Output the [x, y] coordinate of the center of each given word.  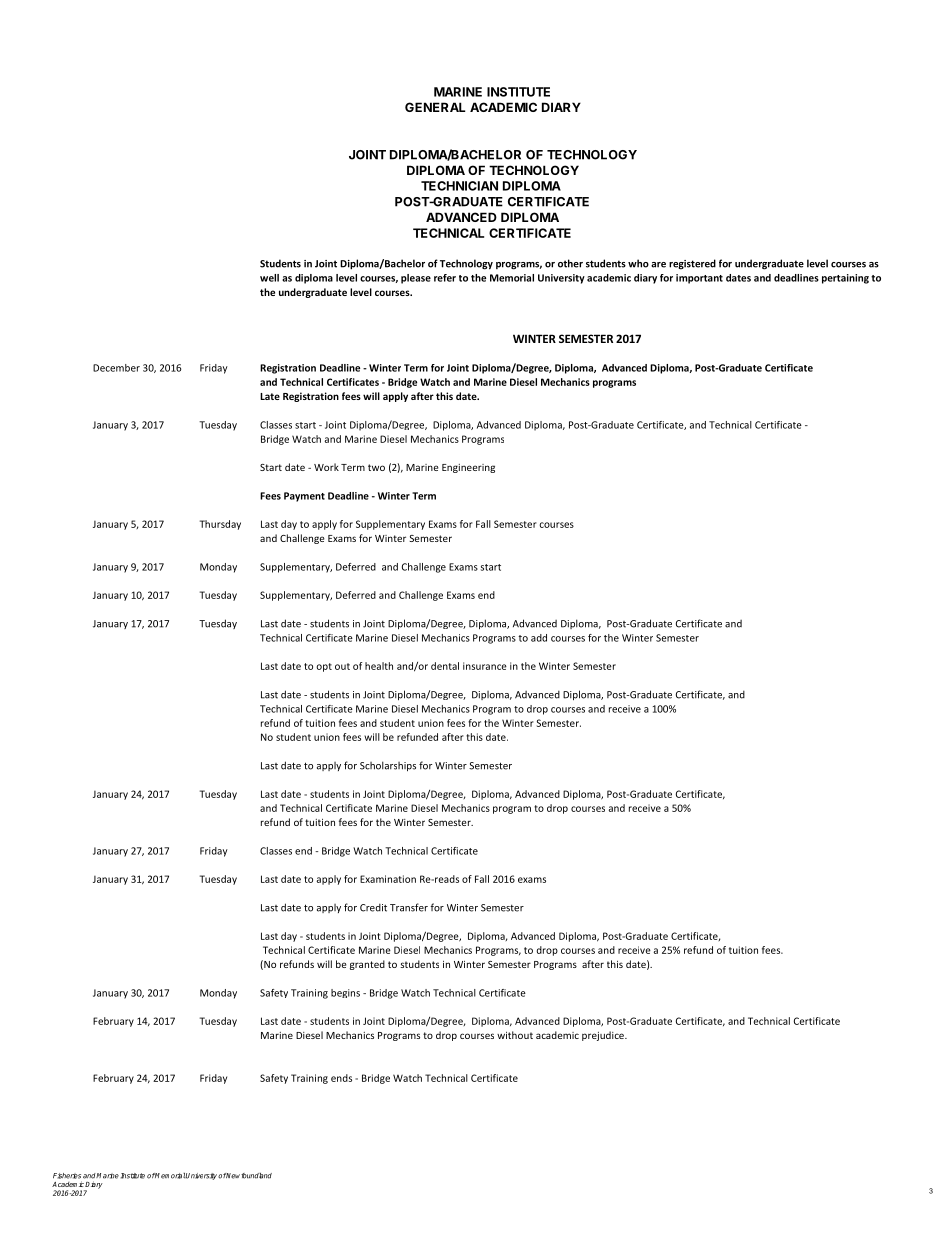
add [539, 638]
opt [324, 667]
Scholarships [388, 766]
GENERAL [435, 107]
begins [345, 993]
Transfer [409, 907]
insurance [485, 666]
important [699, 279]
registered [692, 264]
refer [445, 278]
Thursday [220, 525]
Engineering [468, 468]
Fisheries [67, 1176]
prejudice [604, 1036]
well [269, 278]
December [116, 368]
